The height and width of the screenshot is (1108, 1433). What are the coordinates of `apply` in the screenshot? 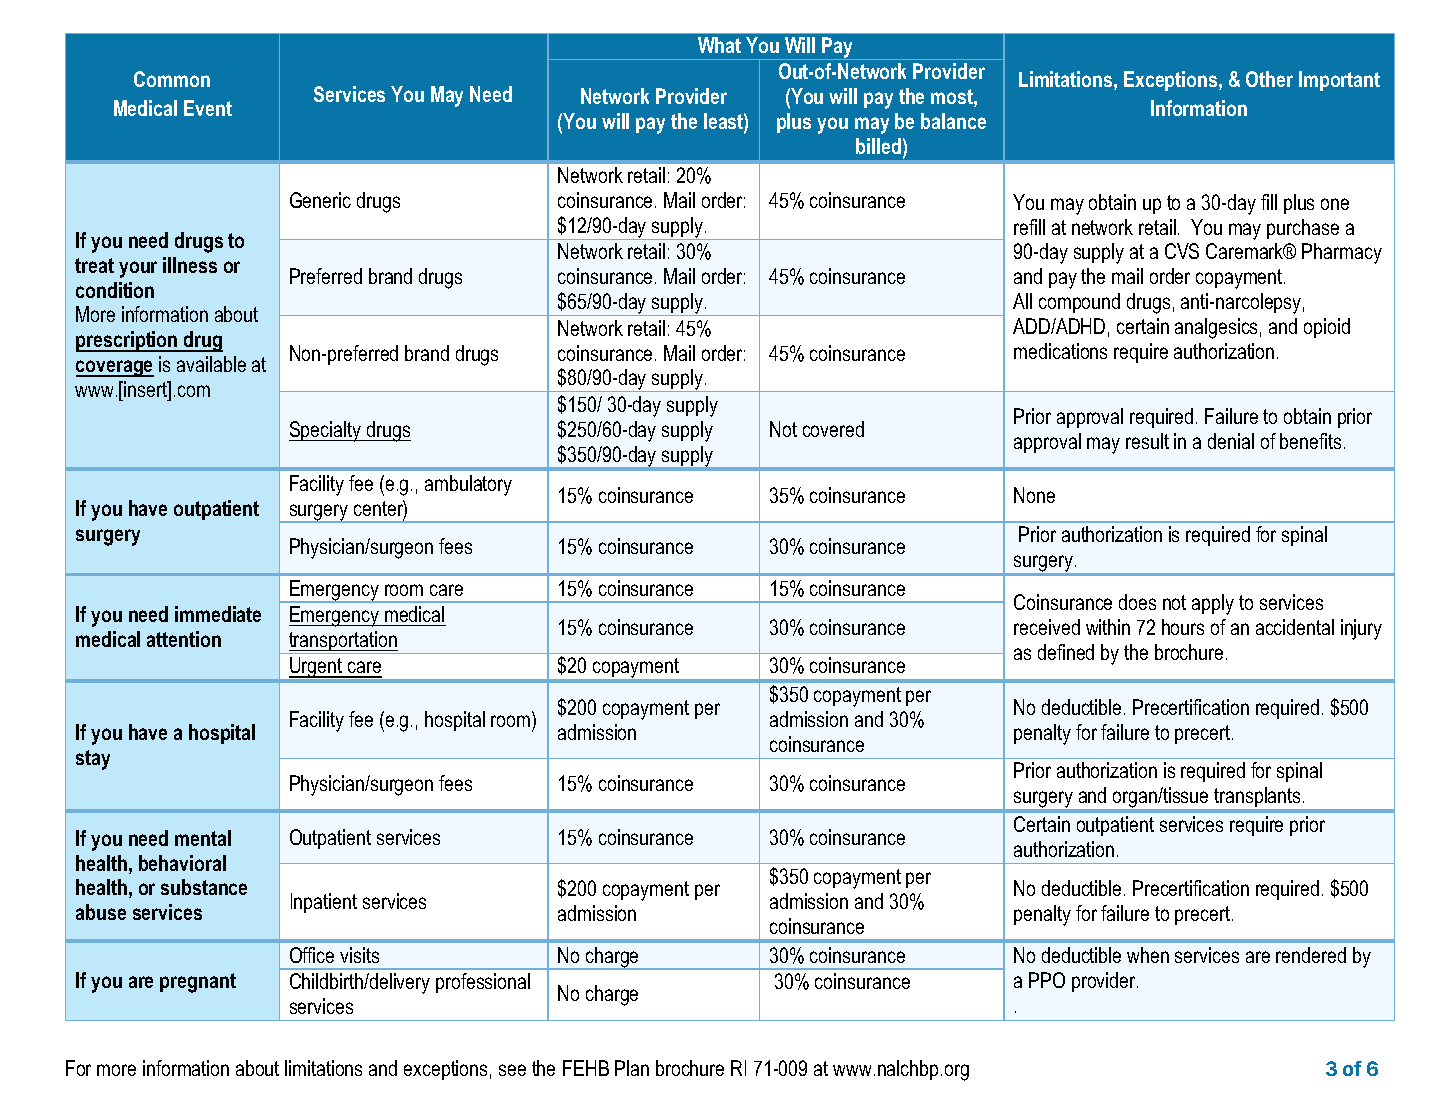 It's located at (1213, 604).
